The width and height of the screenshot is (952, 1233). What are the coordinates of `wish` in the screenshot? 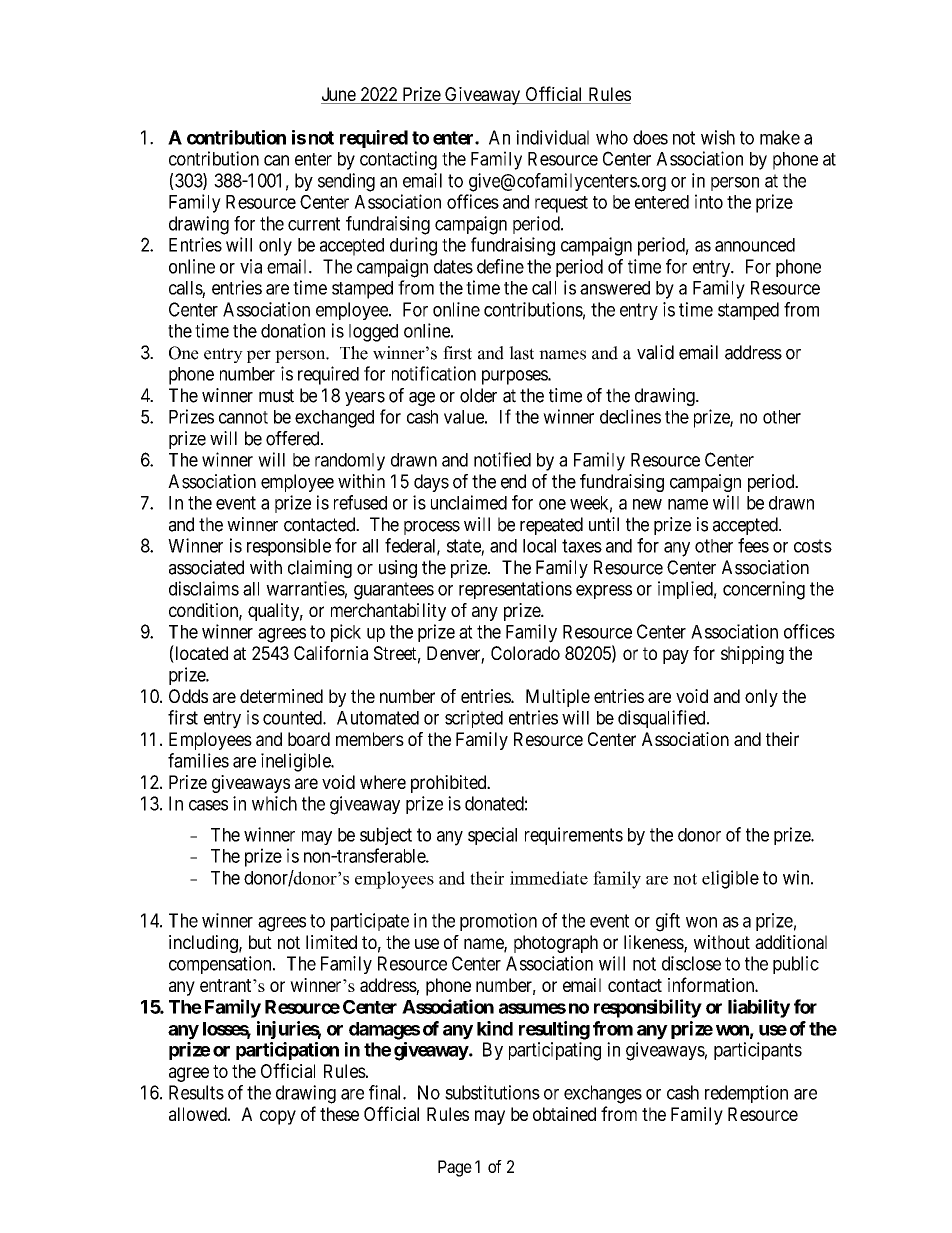 It's located at (718, 137).
